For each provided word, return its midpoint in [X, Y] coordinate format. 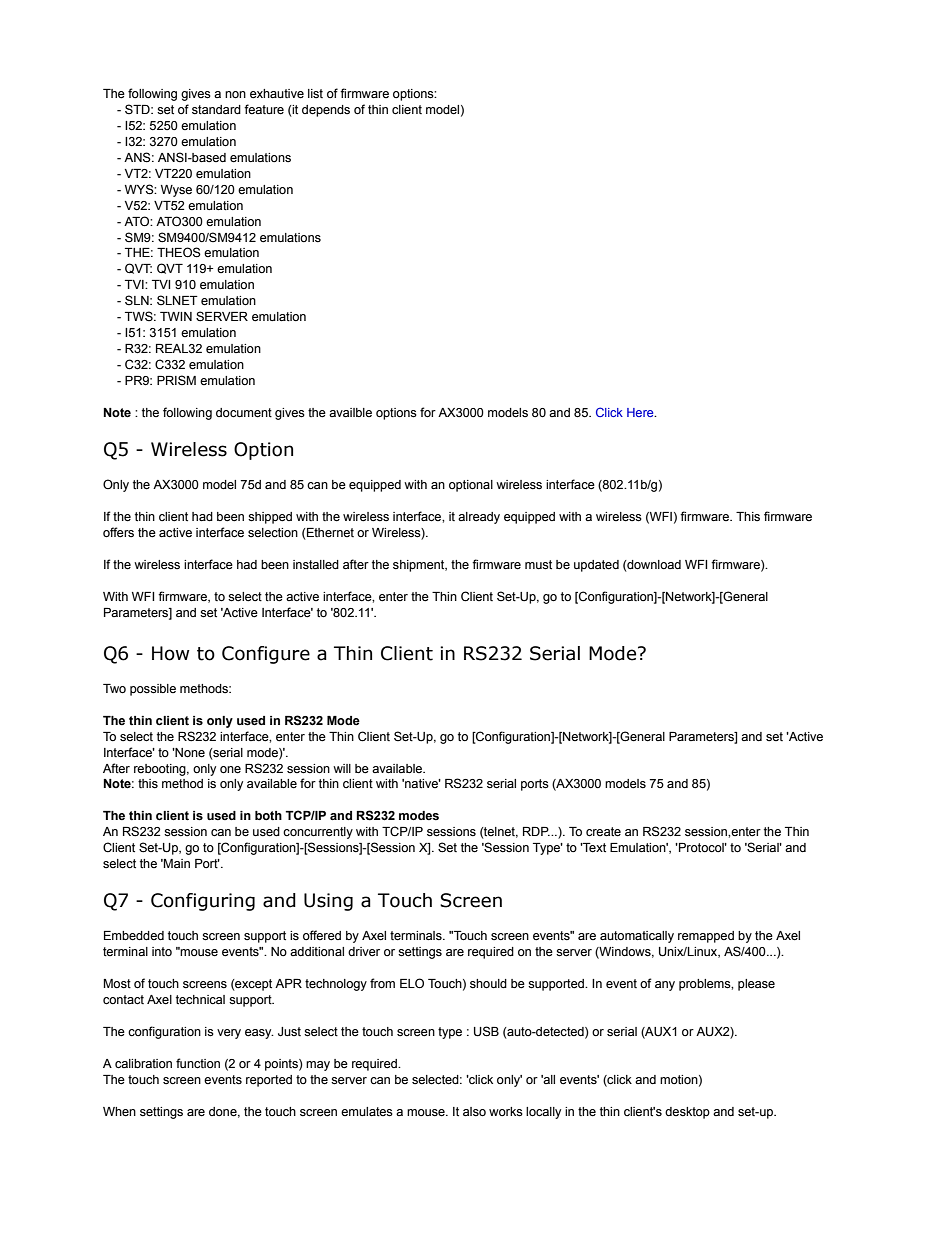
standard [216, 109]
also [474, 1112]
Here [641, 412]
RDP [536, 831]
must [538, 565]
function [198, 1063]
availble [350, 412]
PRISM [176, 380]
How [171, 653]
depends [326, 111]
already [479, 518]
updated [596, 566]
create [603, 832]
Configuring [203, 902]
